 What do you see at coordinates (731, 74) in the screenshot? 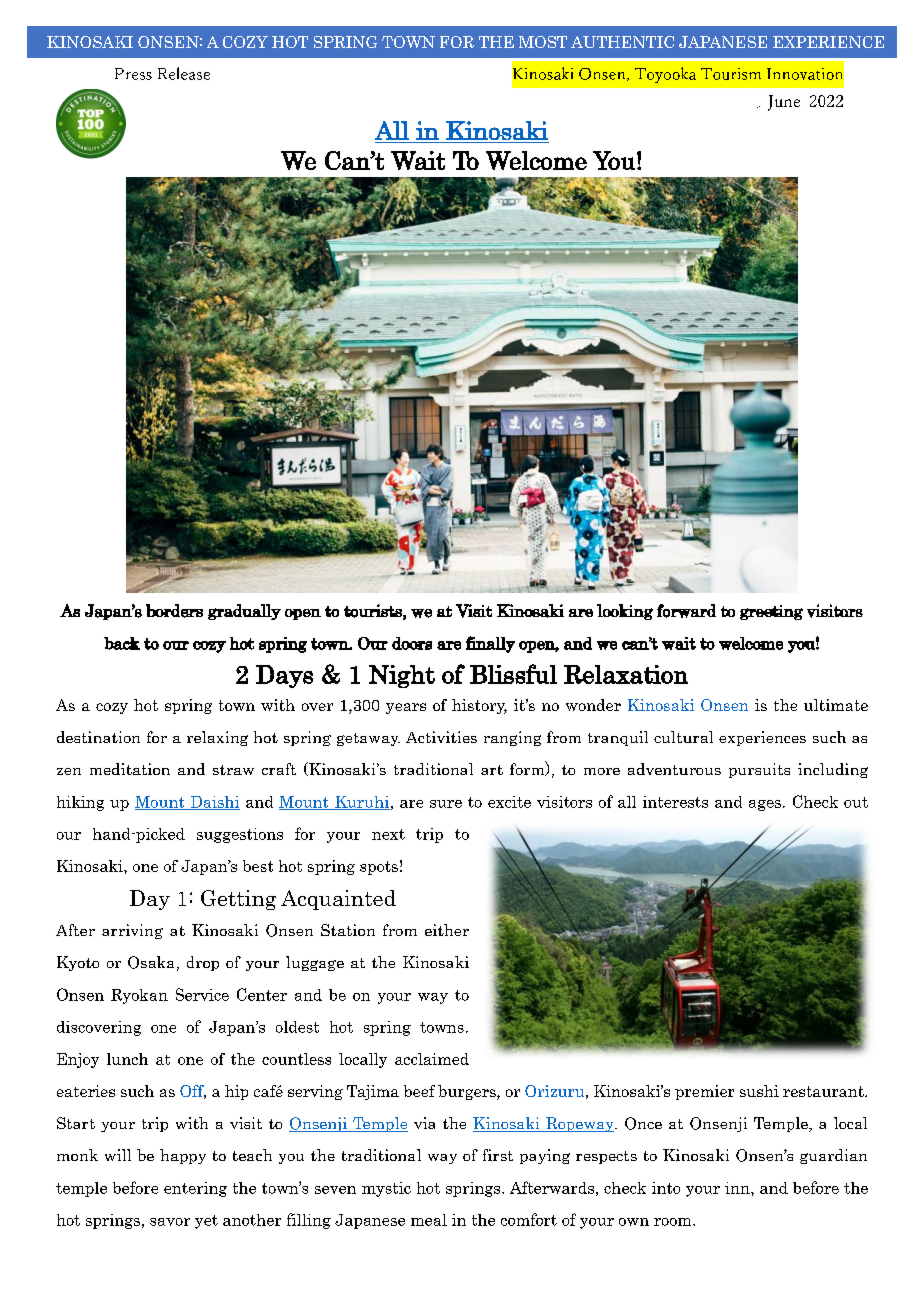
I see `Tourism` at bounding box center [731, 74].
